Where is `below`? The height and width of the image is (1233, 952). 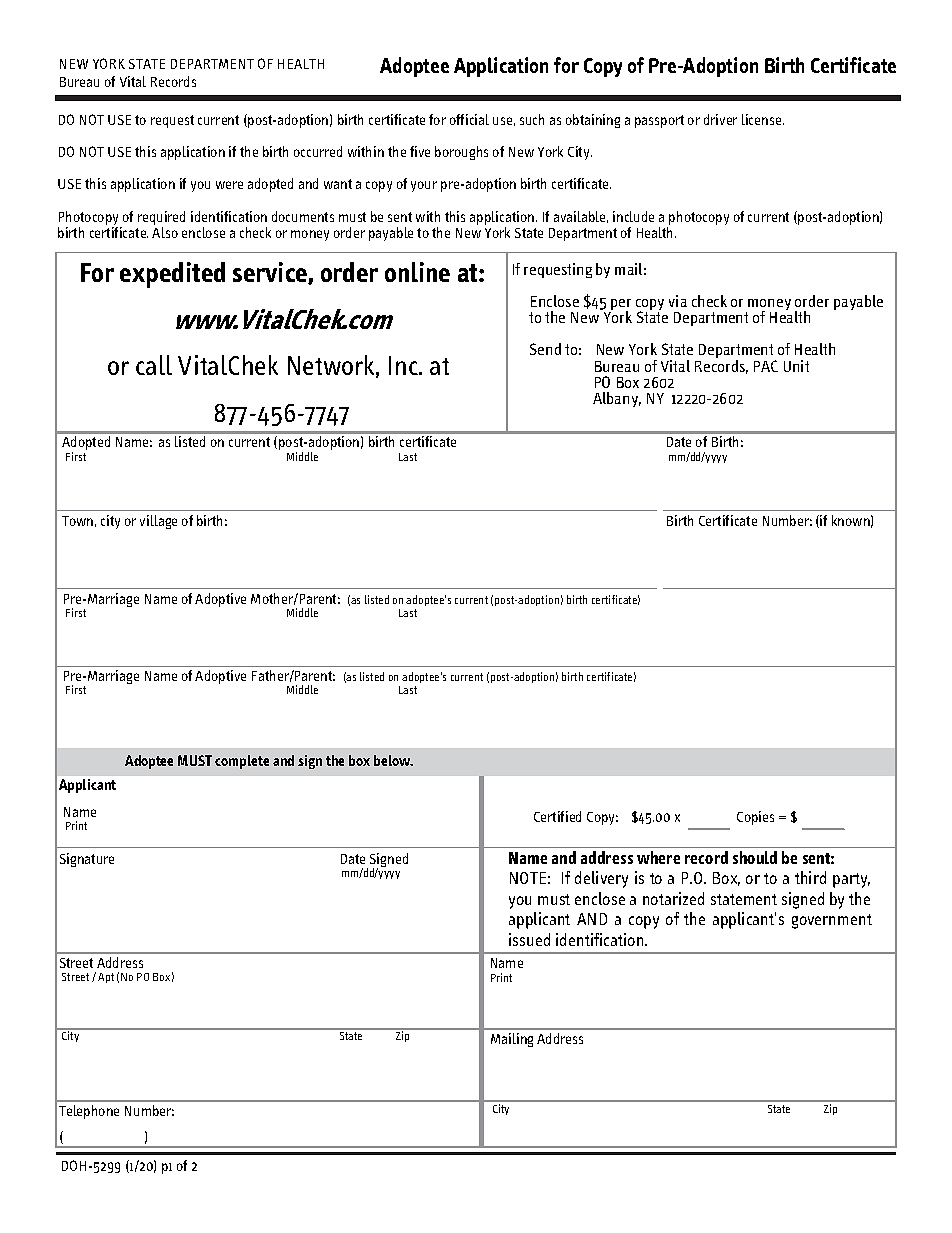 below is located at coordinates (393, 760).
